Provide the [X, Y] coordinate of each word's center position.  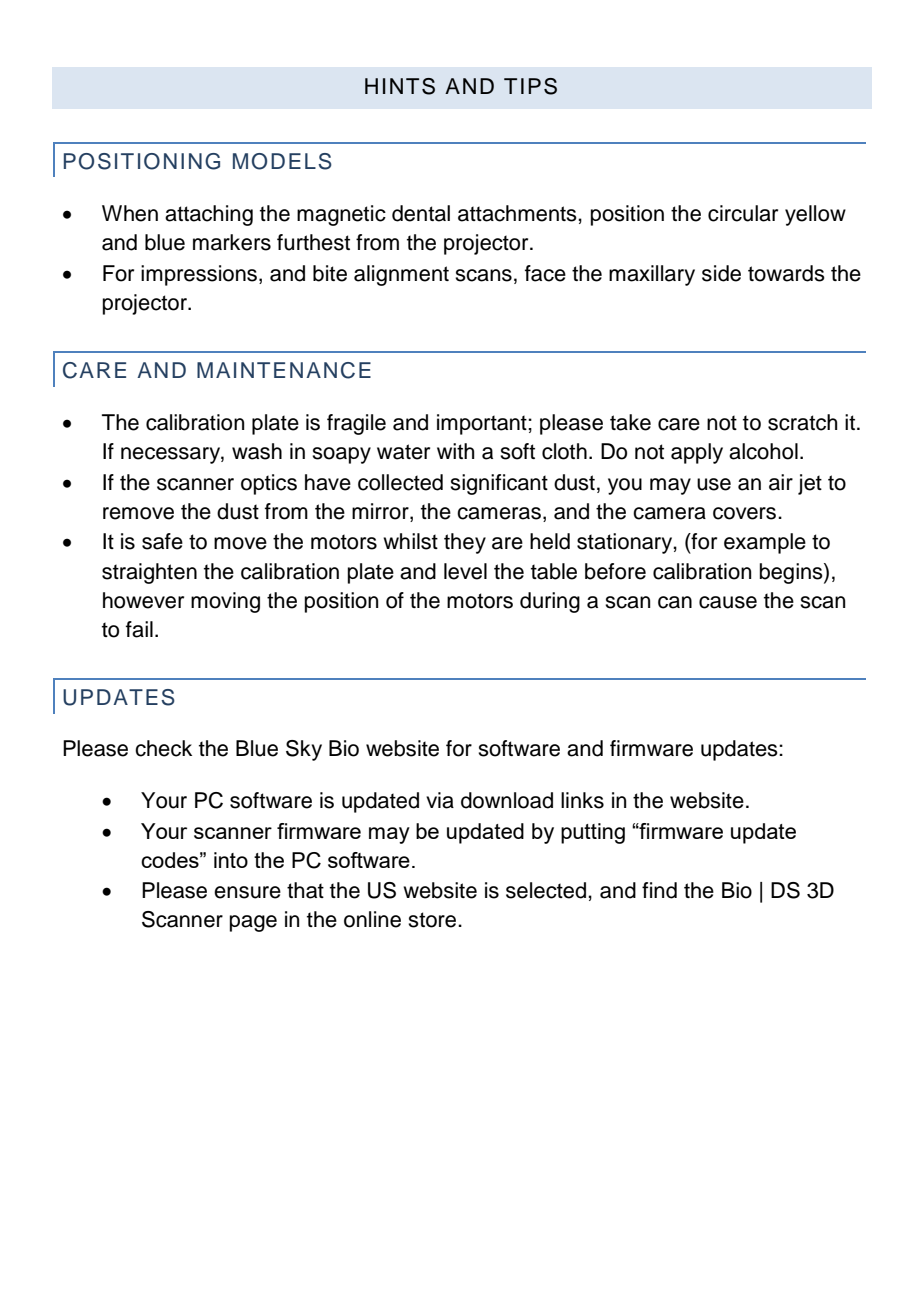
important [483, 424]
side [721, 273]
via [440, 800]
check [163, 748]
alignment [401, 275]
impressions [199, 275]
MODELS [282, 161]
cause [728, 602]
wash [257, 451]
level [465, 571]
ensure [247, 892]
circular [743, 213]
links [582, 800]
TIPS [530, 86]
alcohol [763, 451]
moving [225, 602]
